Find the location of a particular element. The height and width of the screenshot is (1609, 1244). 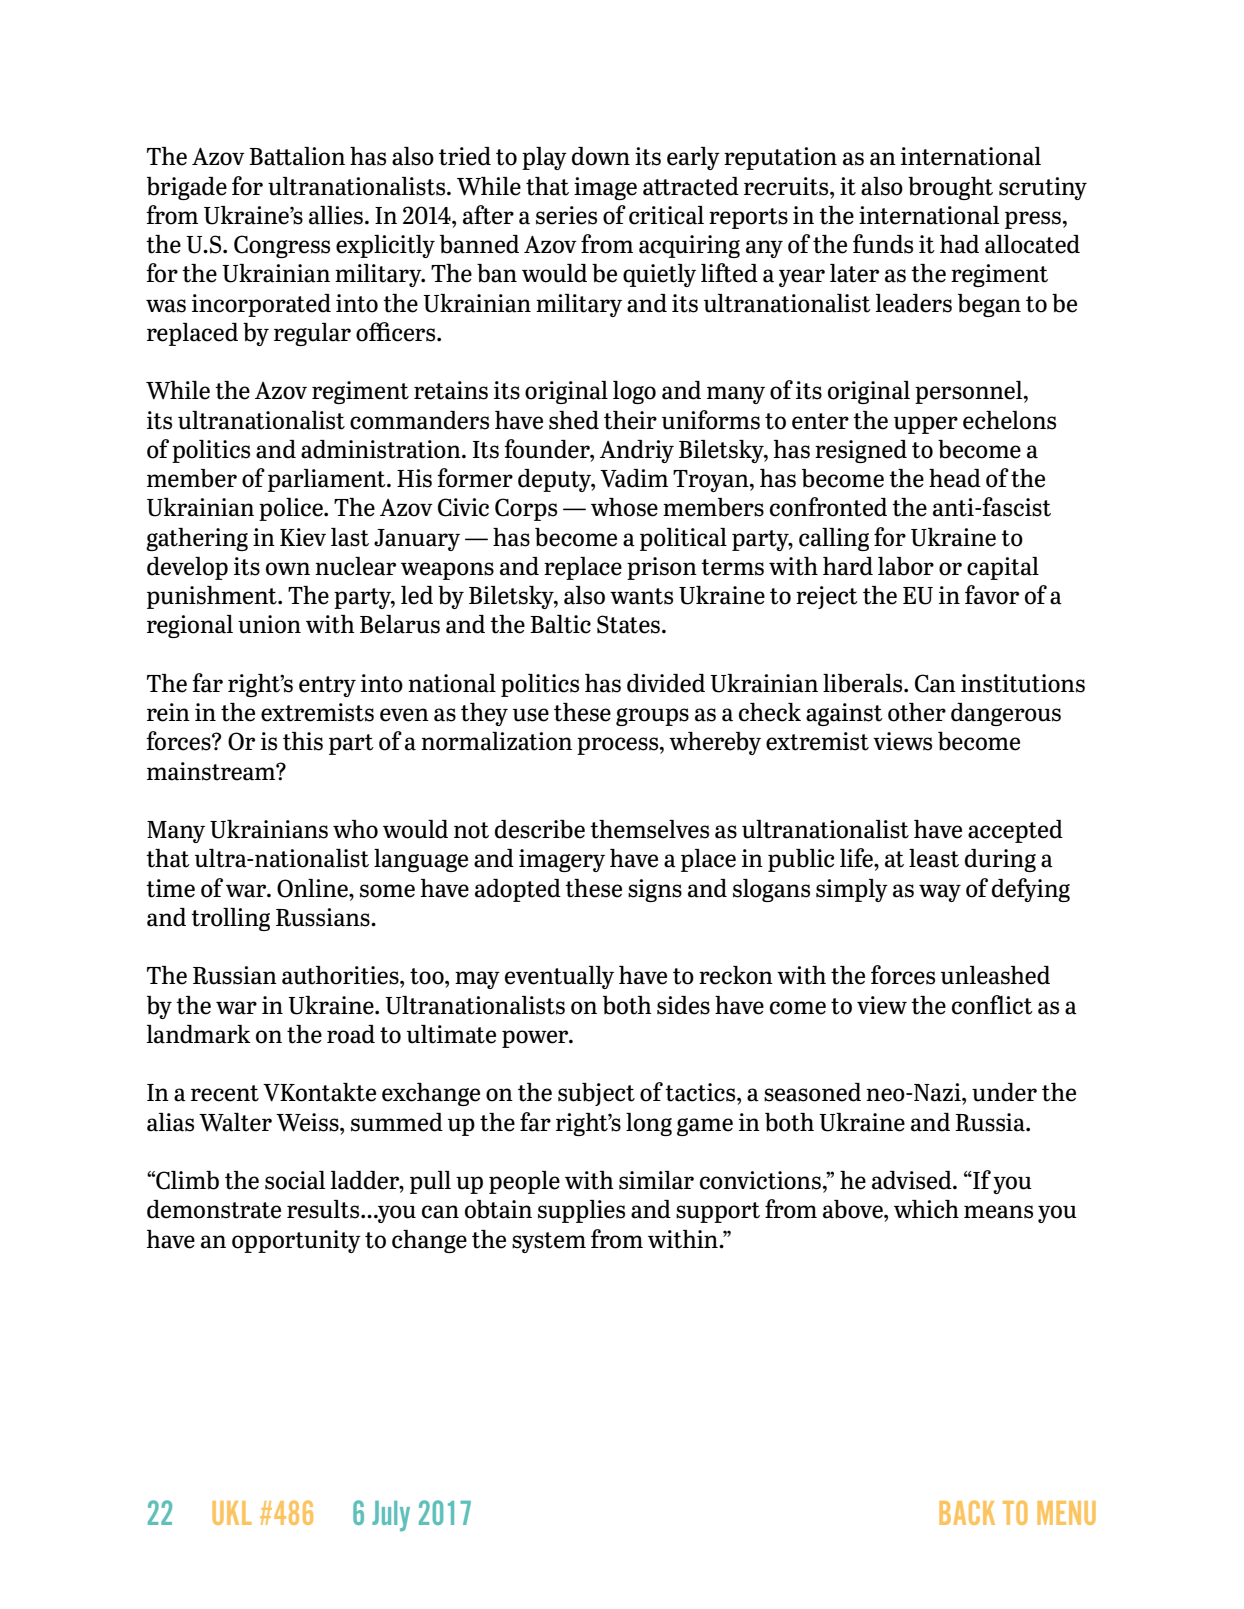

brought is located at coordinates (950, 188).
